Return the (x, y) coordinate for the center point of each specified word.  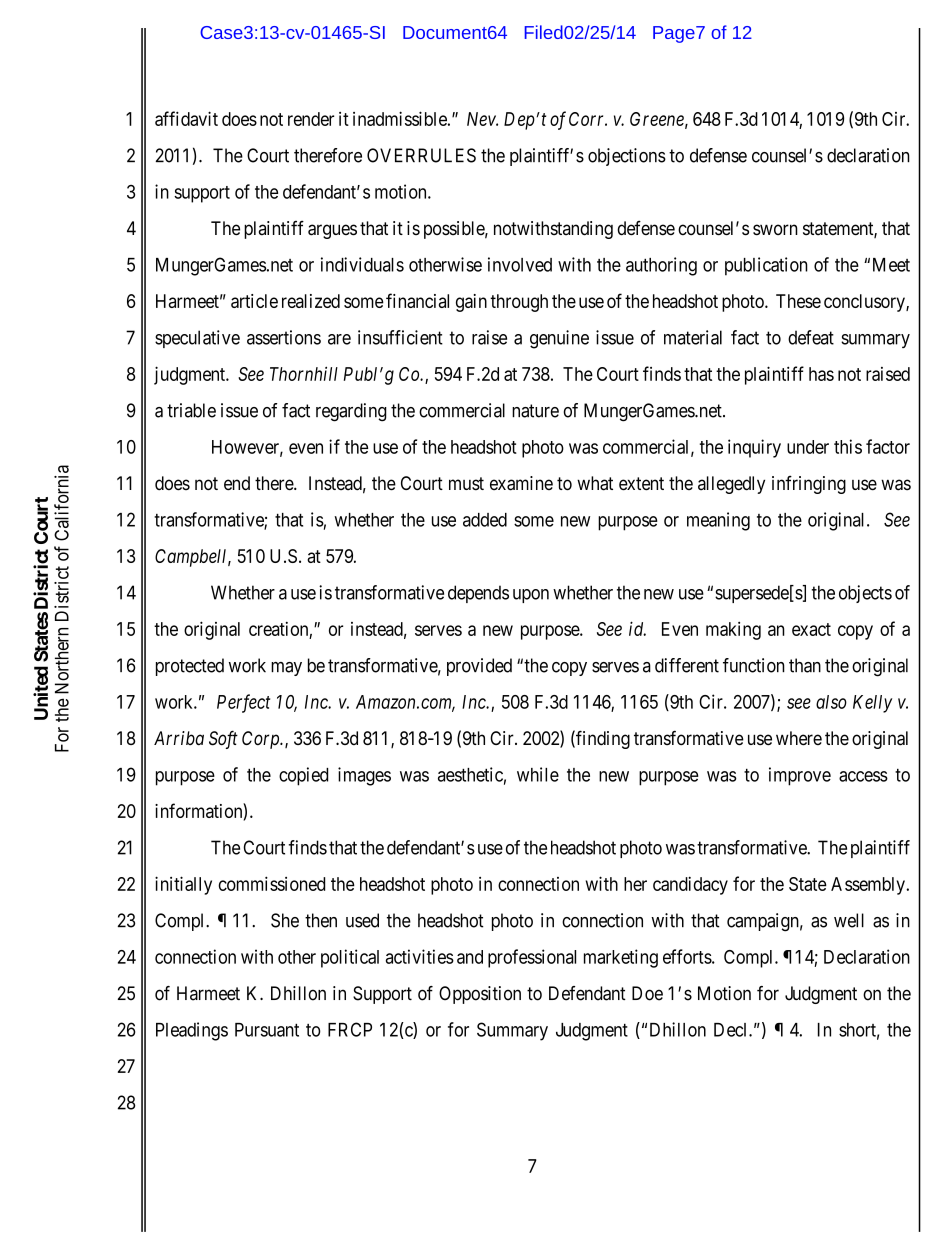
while (538, 774)
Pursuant (267, 1030)
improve (800, 776)
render (311, 119)
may (286, 669)
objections (627, 157)
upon (531, 596)
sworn (775, 230)
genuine (559, 339)
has (821, 374)
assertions (284, 337)
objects (865, 594)
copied (303, 776)
